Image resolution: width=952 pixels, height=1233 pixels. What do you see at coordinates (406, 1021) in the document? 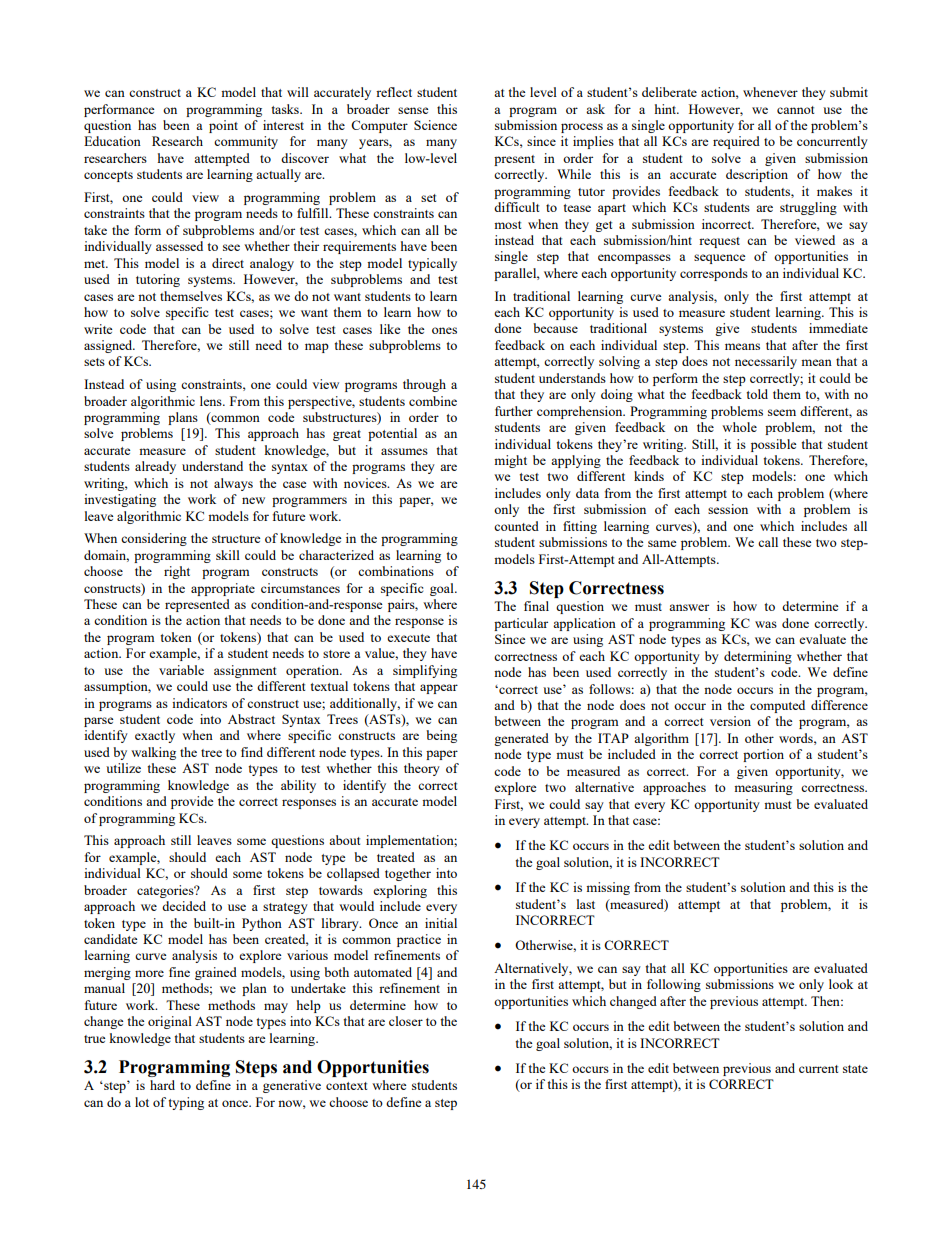
I see `closer` at bounding box center [406, 1021].
